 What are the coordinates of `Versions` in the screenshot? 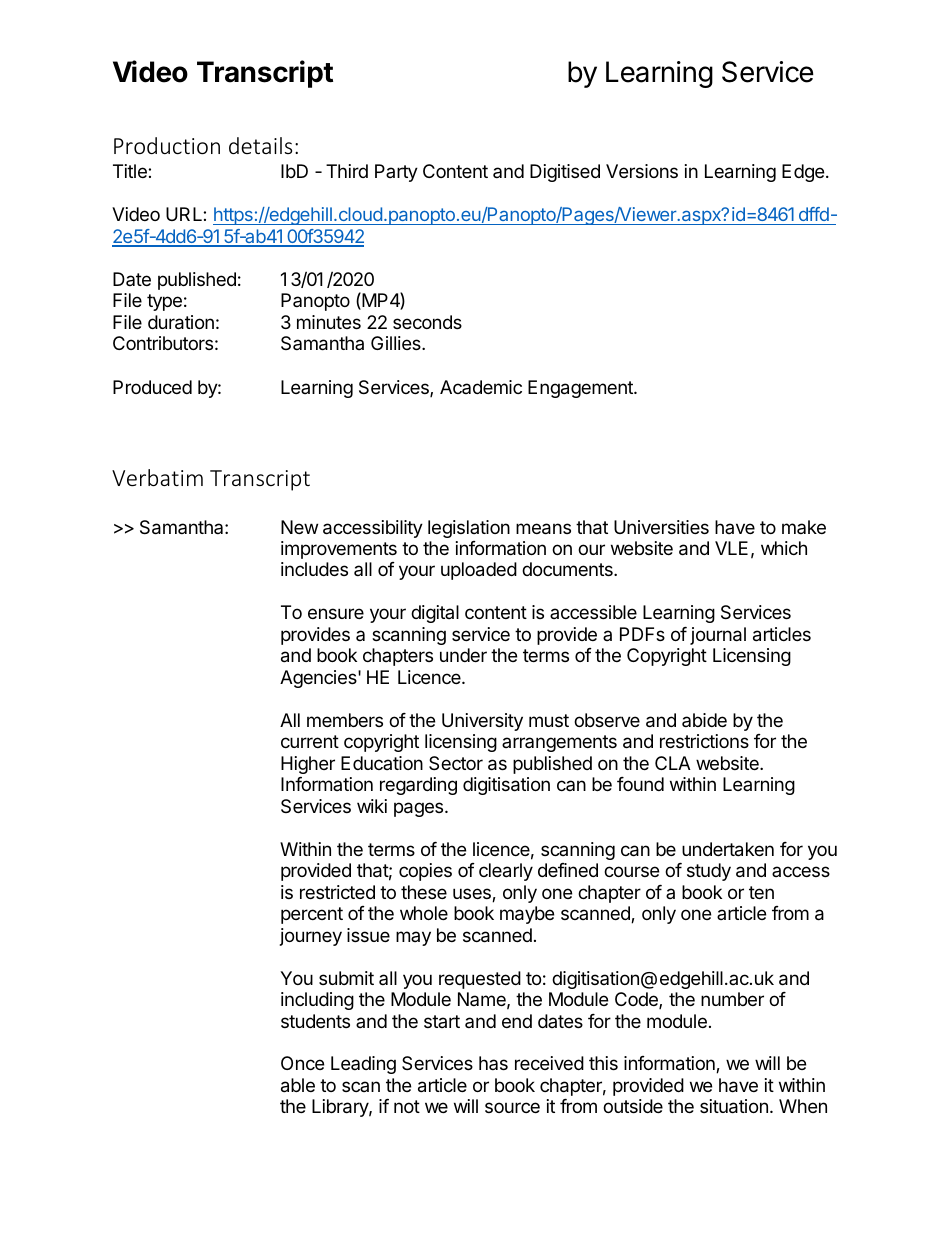 It's located at (642, 171).
